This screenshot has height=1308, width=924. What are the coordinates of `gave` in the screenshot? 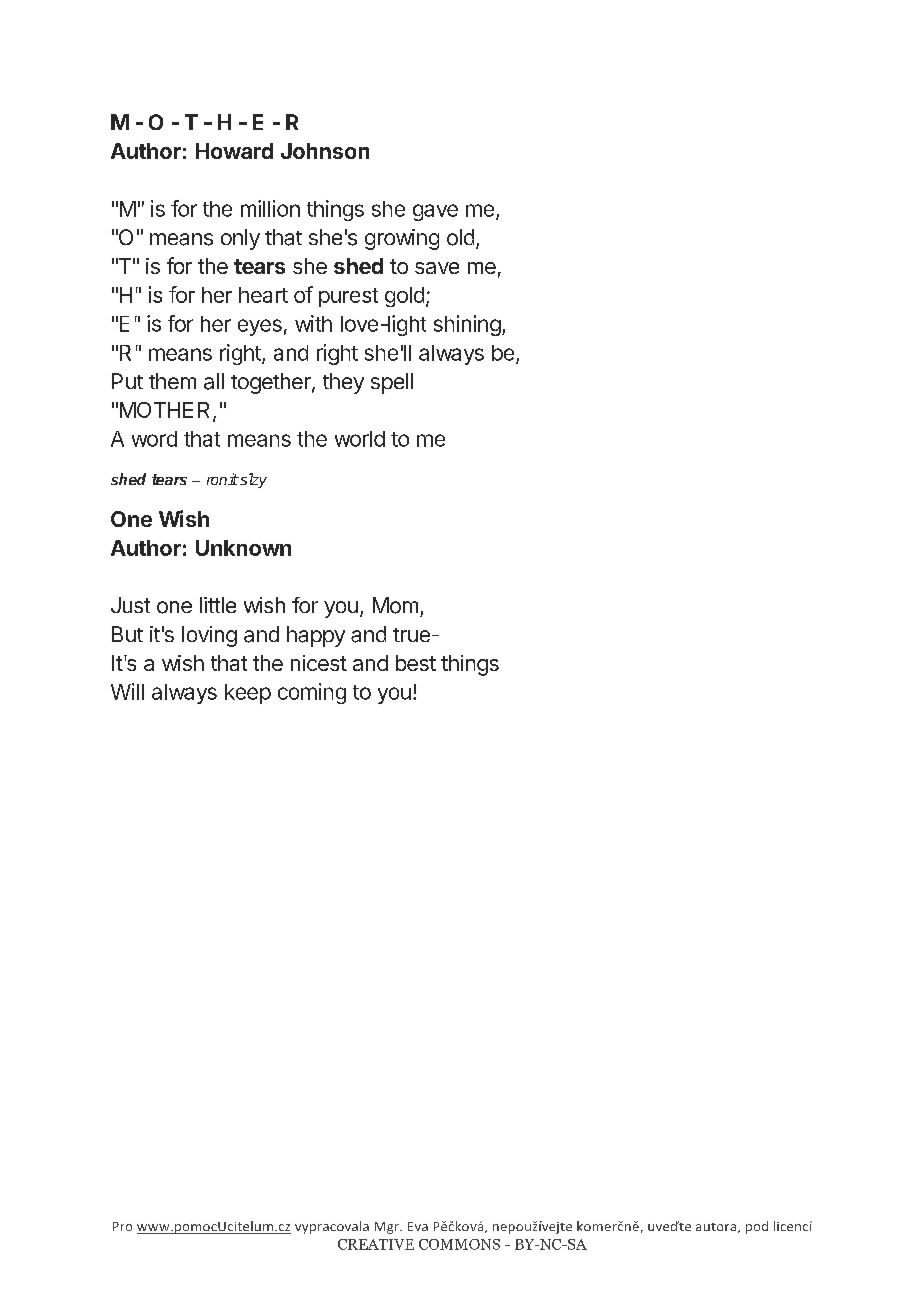 It's located at (435, 212).
